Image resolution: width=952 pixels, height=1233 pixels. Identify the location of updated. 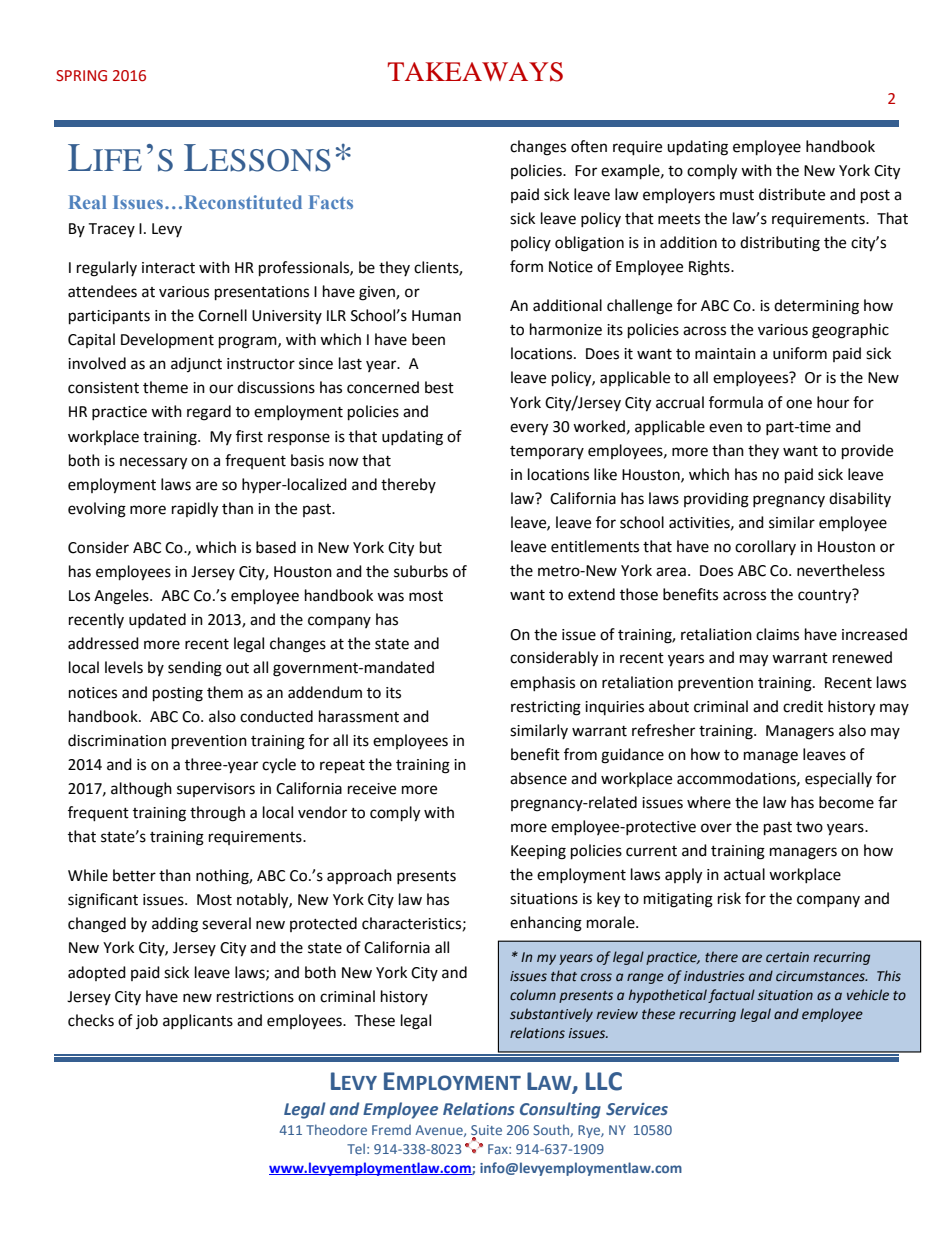
(157, 620).
